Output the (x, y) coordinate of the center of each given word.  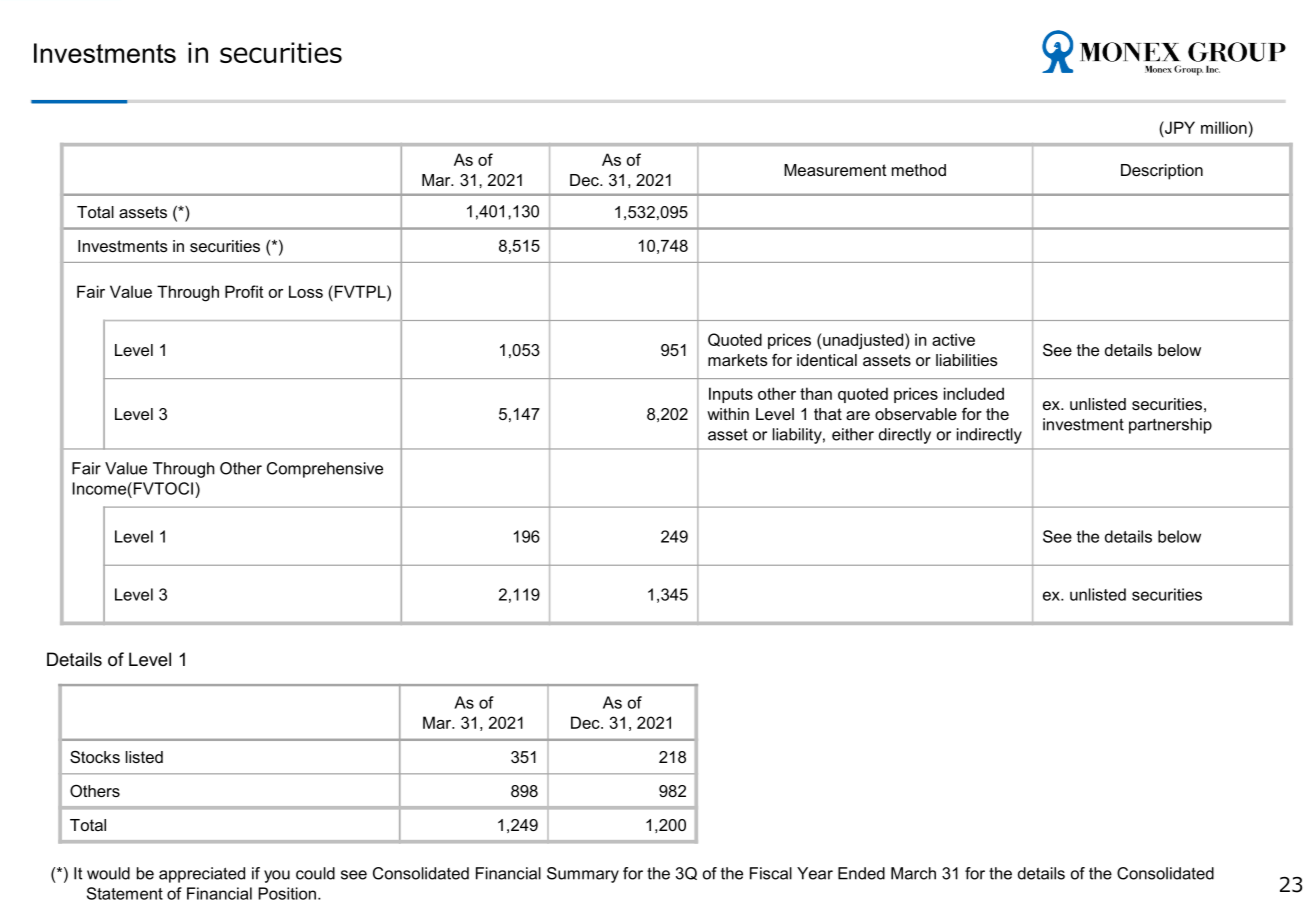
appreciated (202, 875)
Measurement (835, 170)
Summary (583, 875)
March (913, 873)
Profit (244, 291)
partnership (1170, 426)
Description (1162, 172)
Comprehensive (325, 470)
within (728, 414)
